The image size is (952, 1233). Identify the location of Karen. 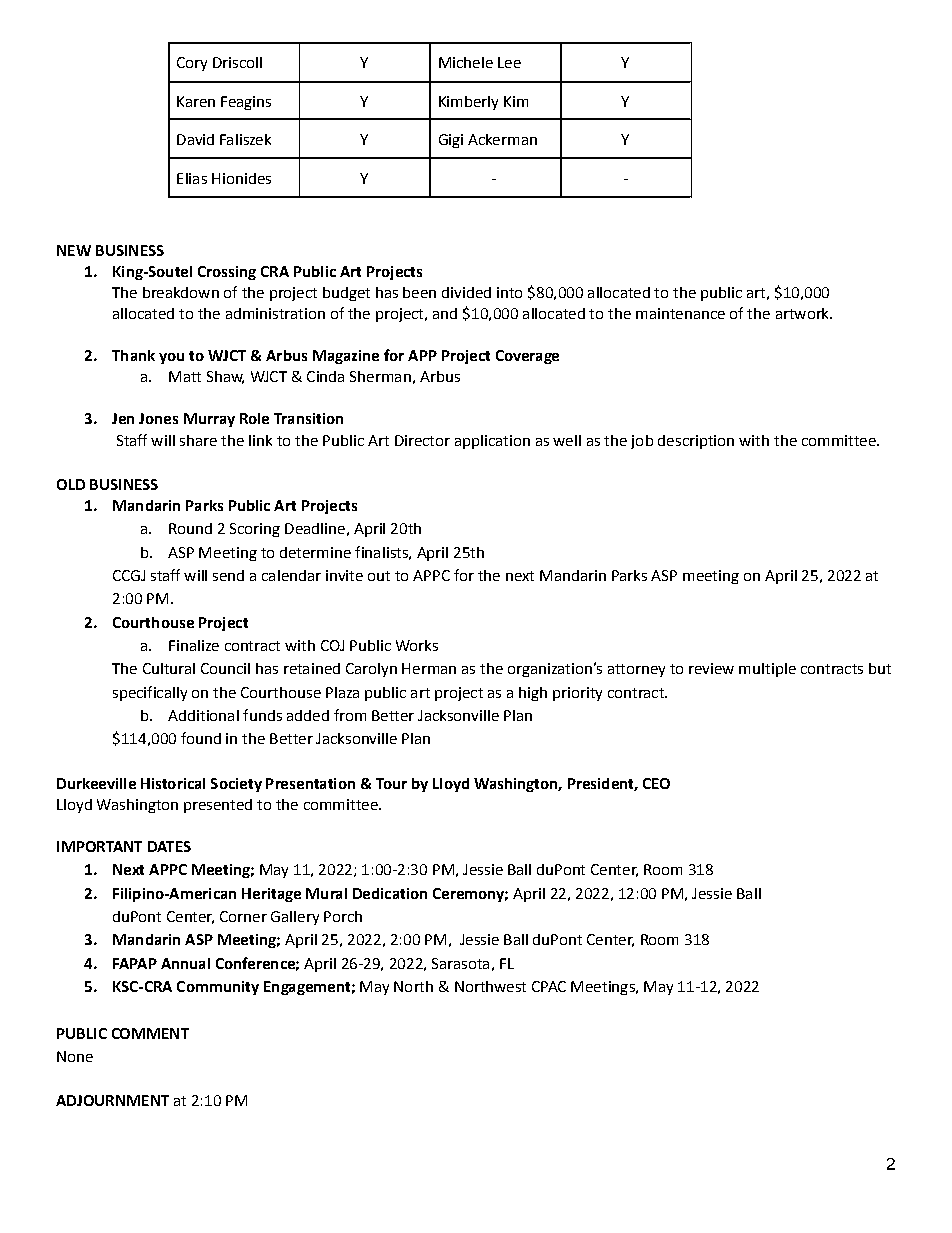
(196, 101).
